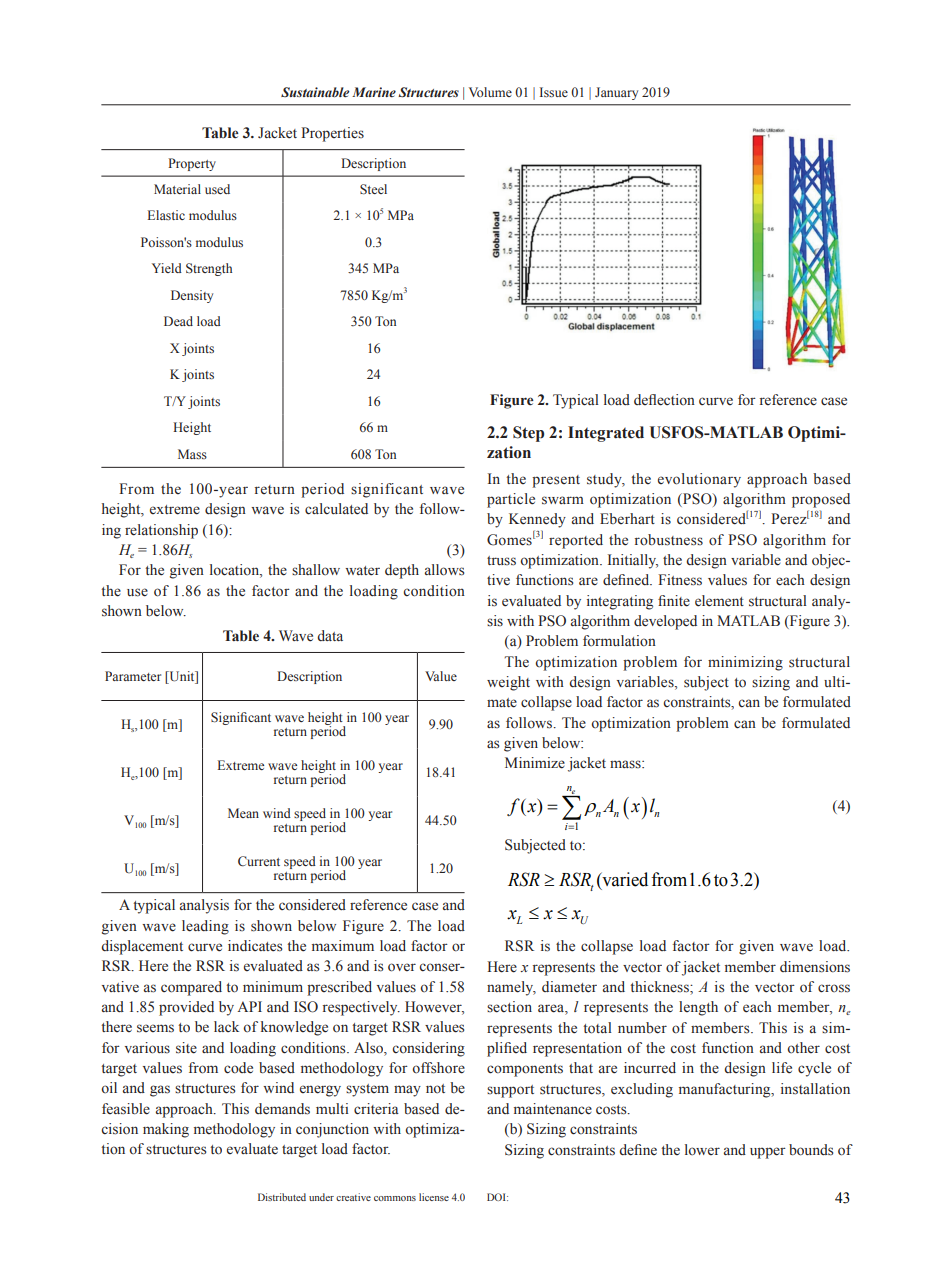 The width and height of the document is (952, 1284). What do you see at coordinates (745, 663) in the document?
I see `minimizing` at bounding box center [745, 663].
